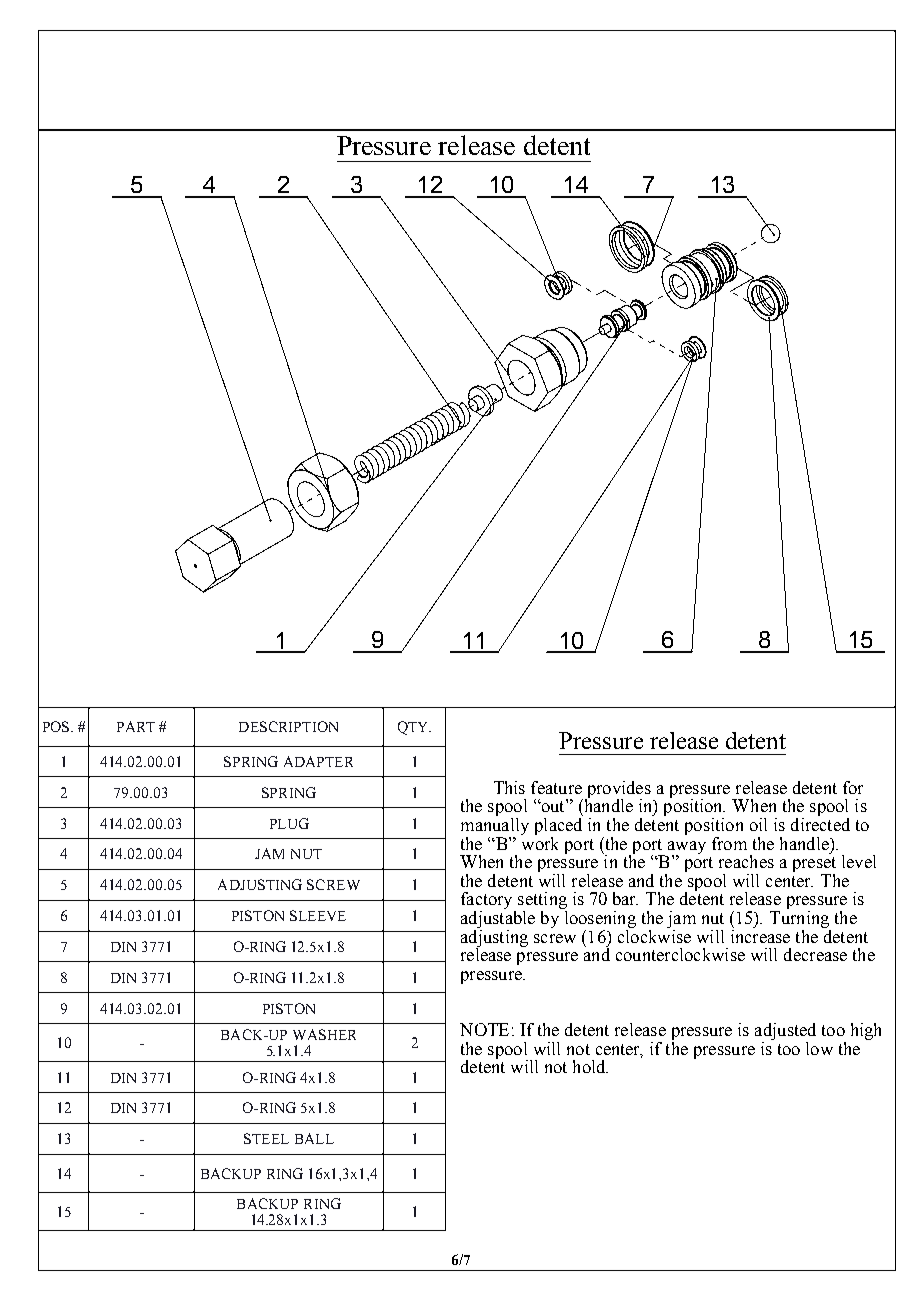  What do you see at coordinates (539, 842) in the page?
I see `work` at bounding box center [539, 842].
